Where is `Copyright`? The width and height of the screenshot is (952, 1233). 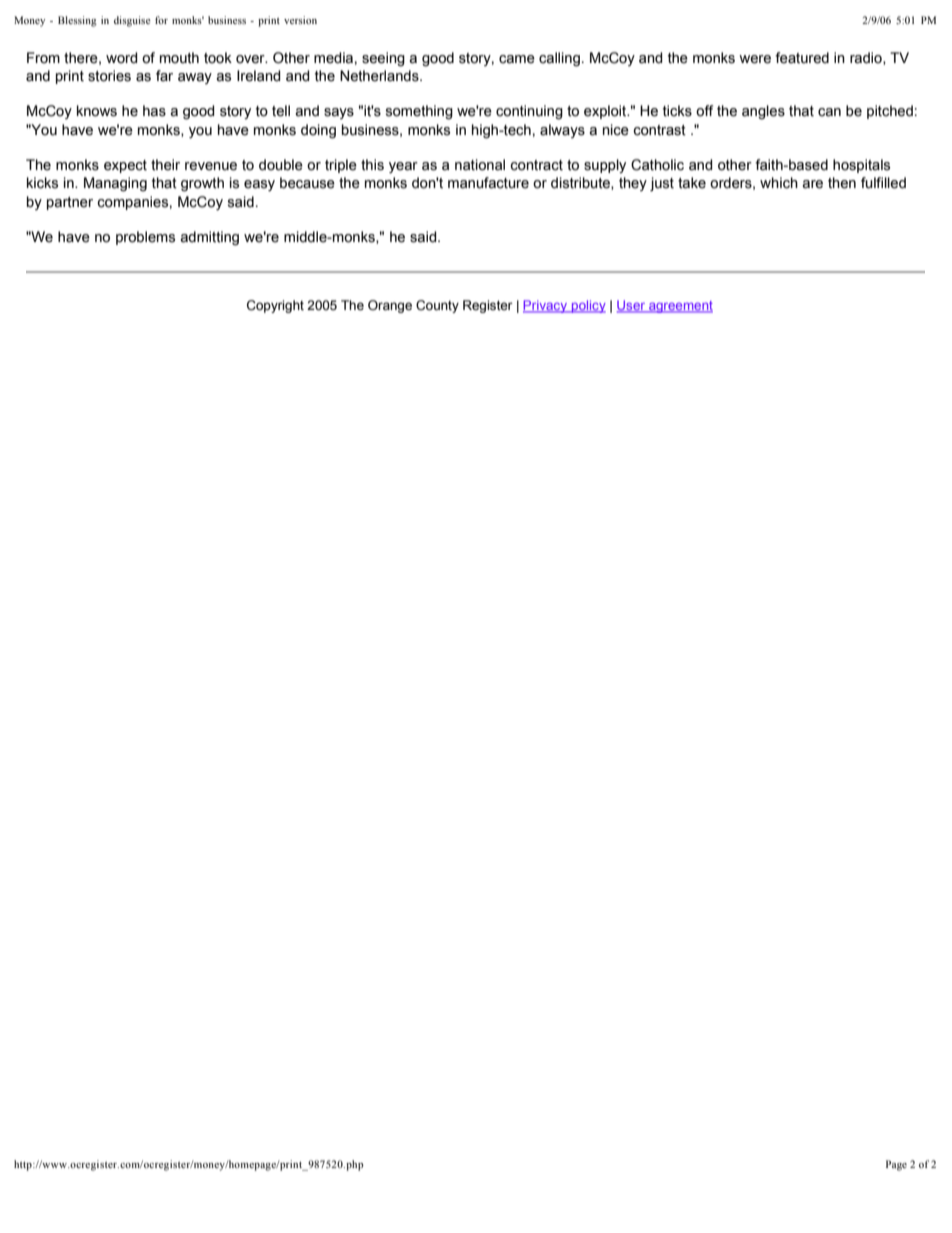
Copyright is located at coordinates (275, 306).
